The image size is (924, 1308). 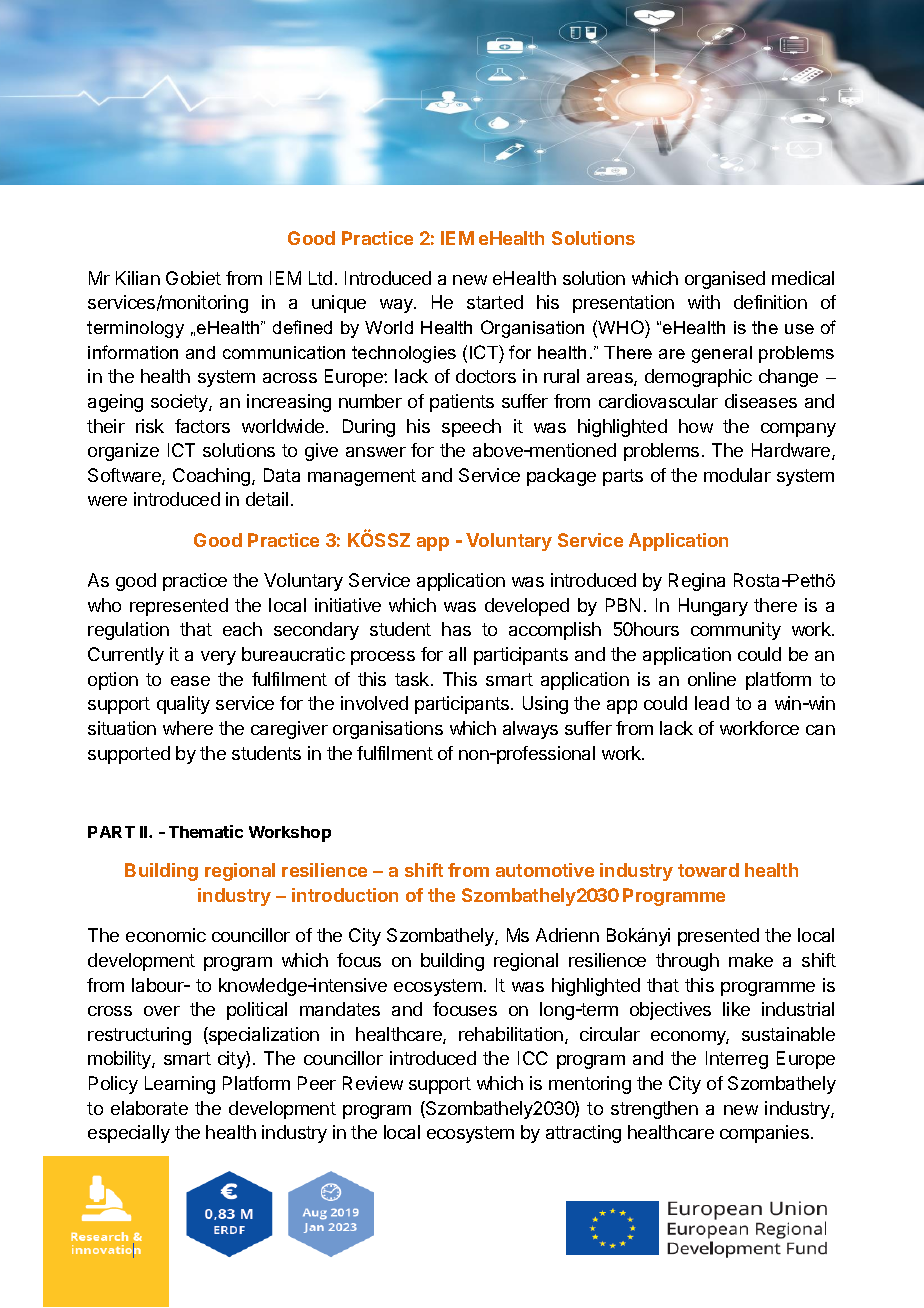 What do you see at coordinates (495, 302) in the screenshot?
I see `started` at bounding box center [495, 302].
